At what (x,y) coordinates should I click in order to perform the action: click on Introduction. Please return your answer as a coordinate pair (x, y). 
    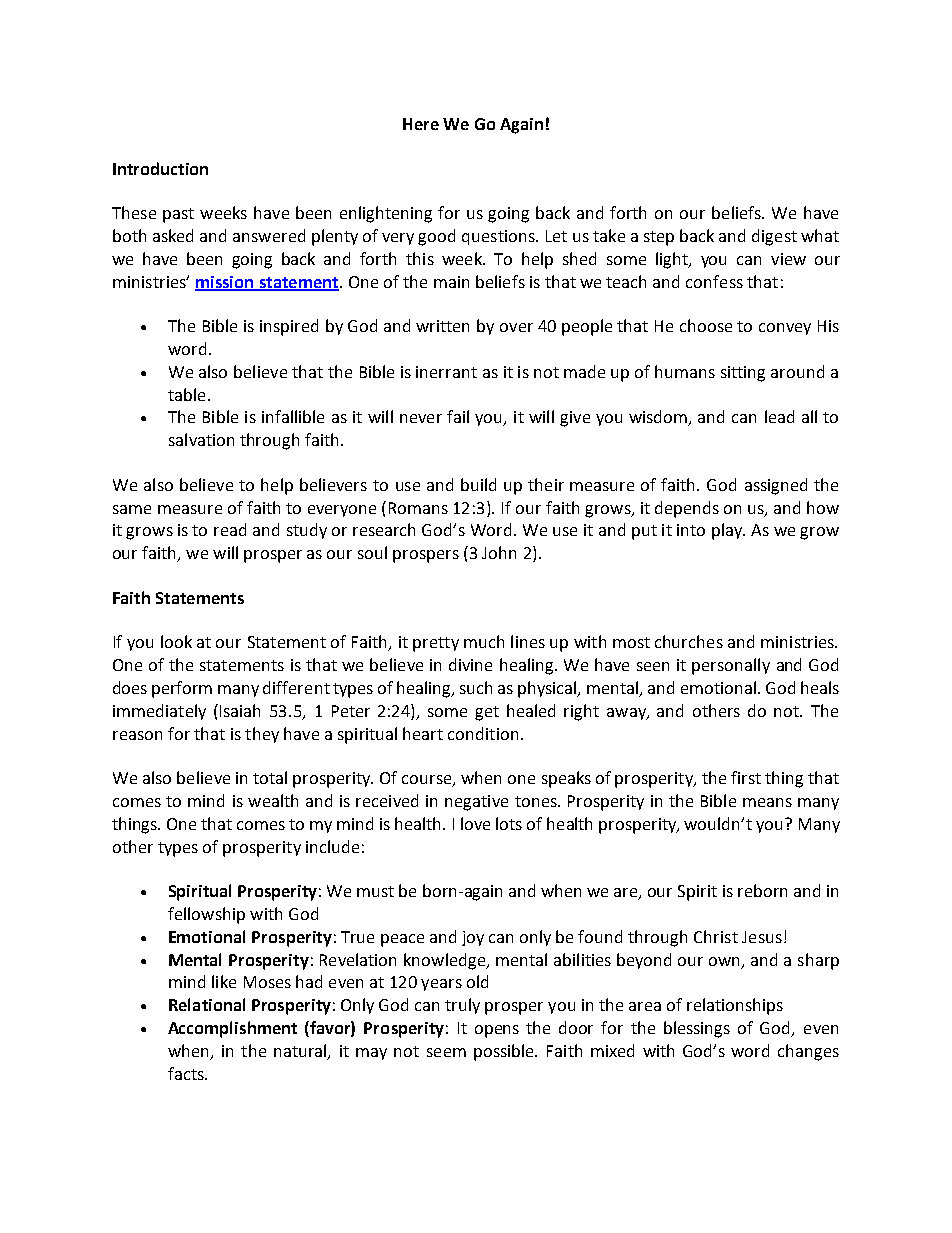
    Looking at the image, I should click on (160, 168).
